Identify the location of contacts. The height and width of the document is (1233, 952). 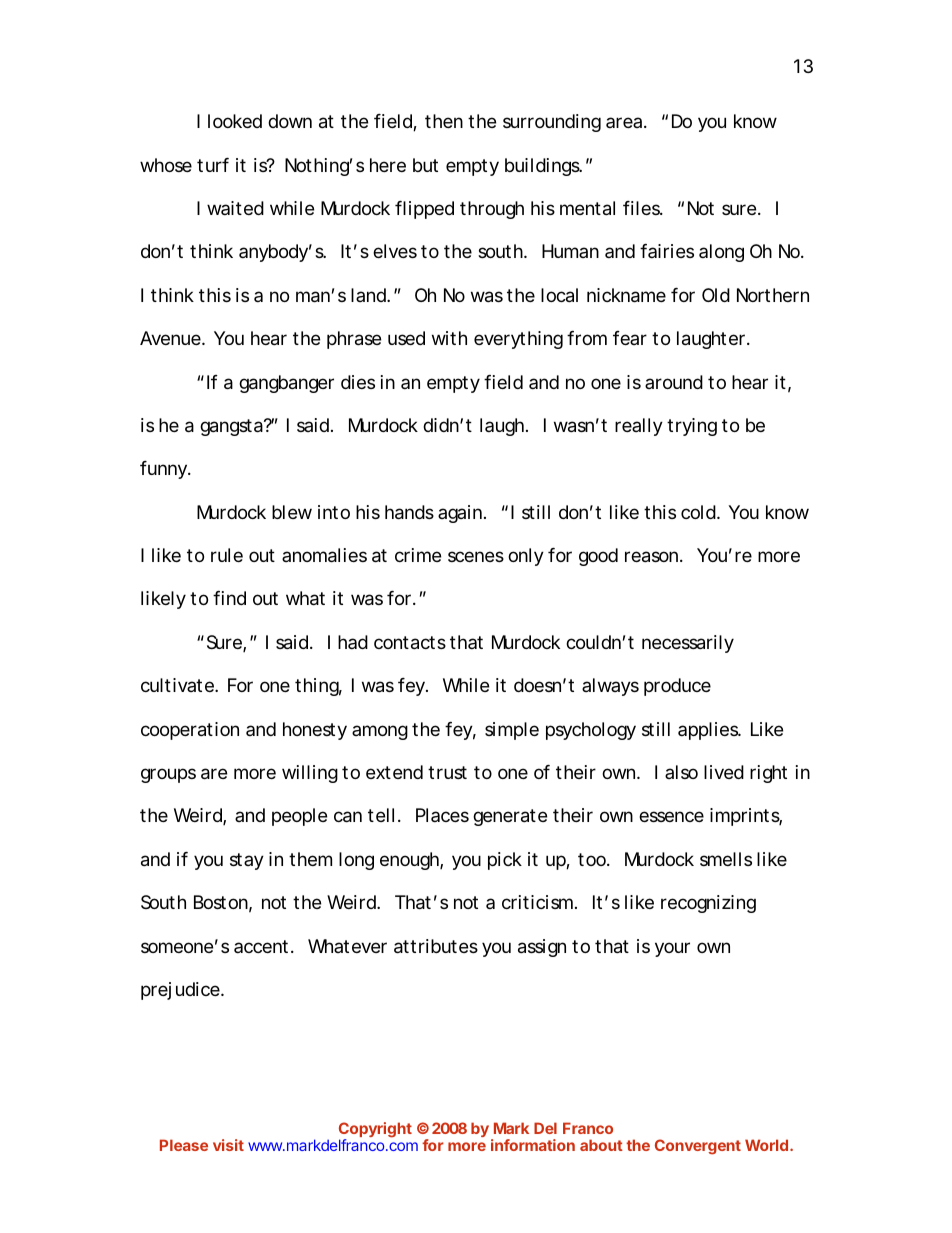
(410, 643).
